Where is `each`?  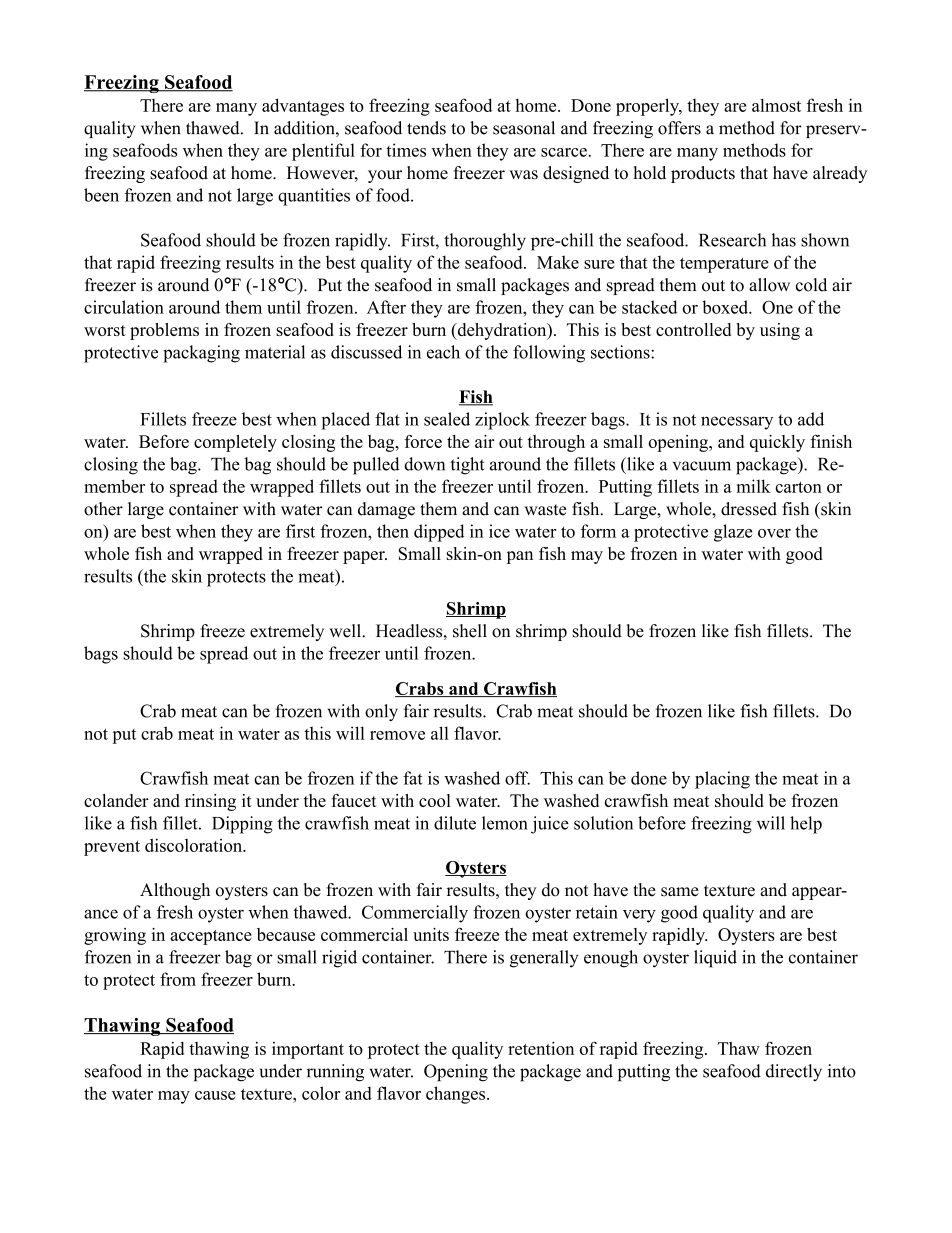
each is located at coordinates (443, 352).
